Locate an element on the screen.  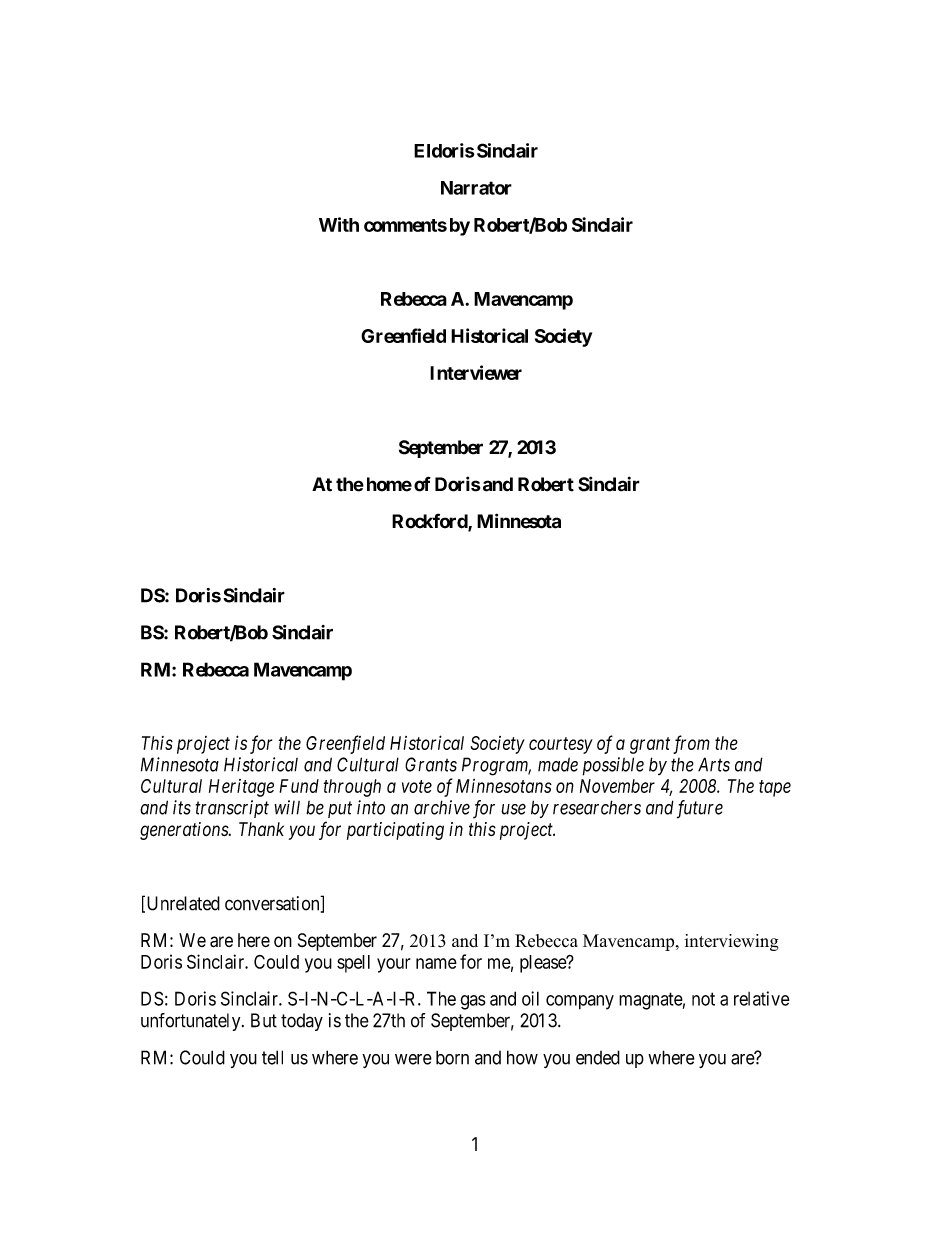
With is located at coordinates (339, 224).
